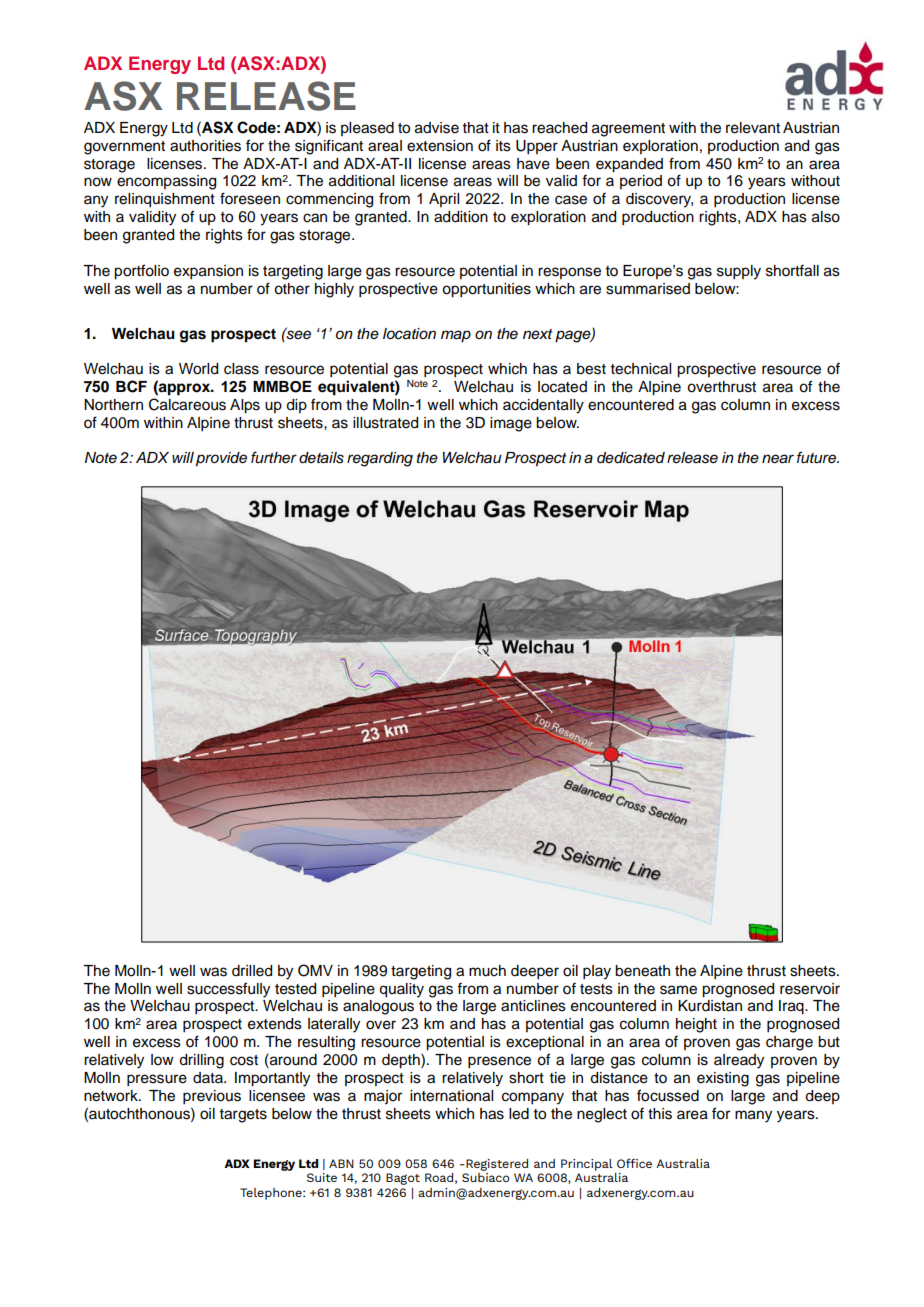  I want to click on extension, so click(440, 146).
